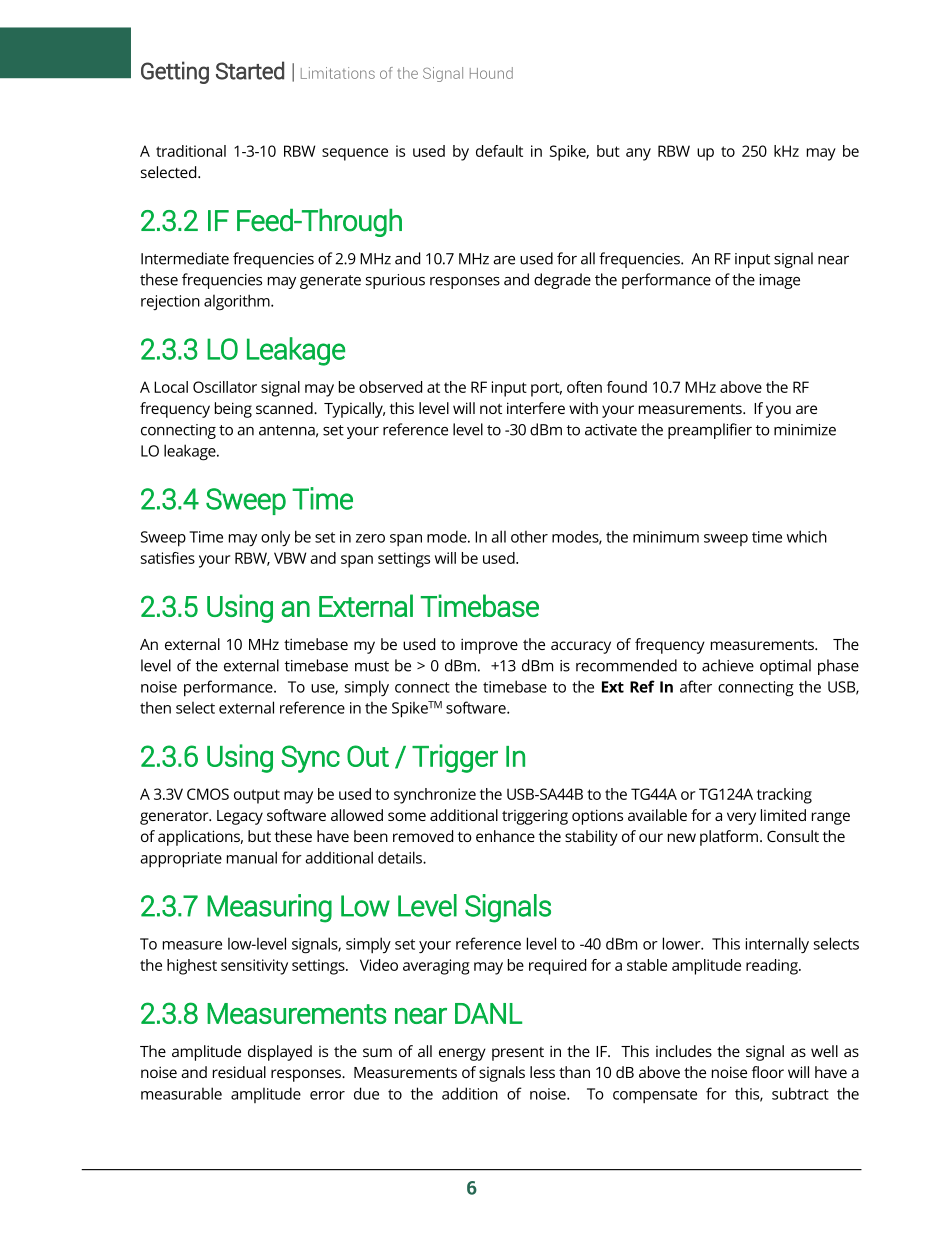  Describe the element at coordinates (275, 538) in the screenshot. I see `only` at that location.
